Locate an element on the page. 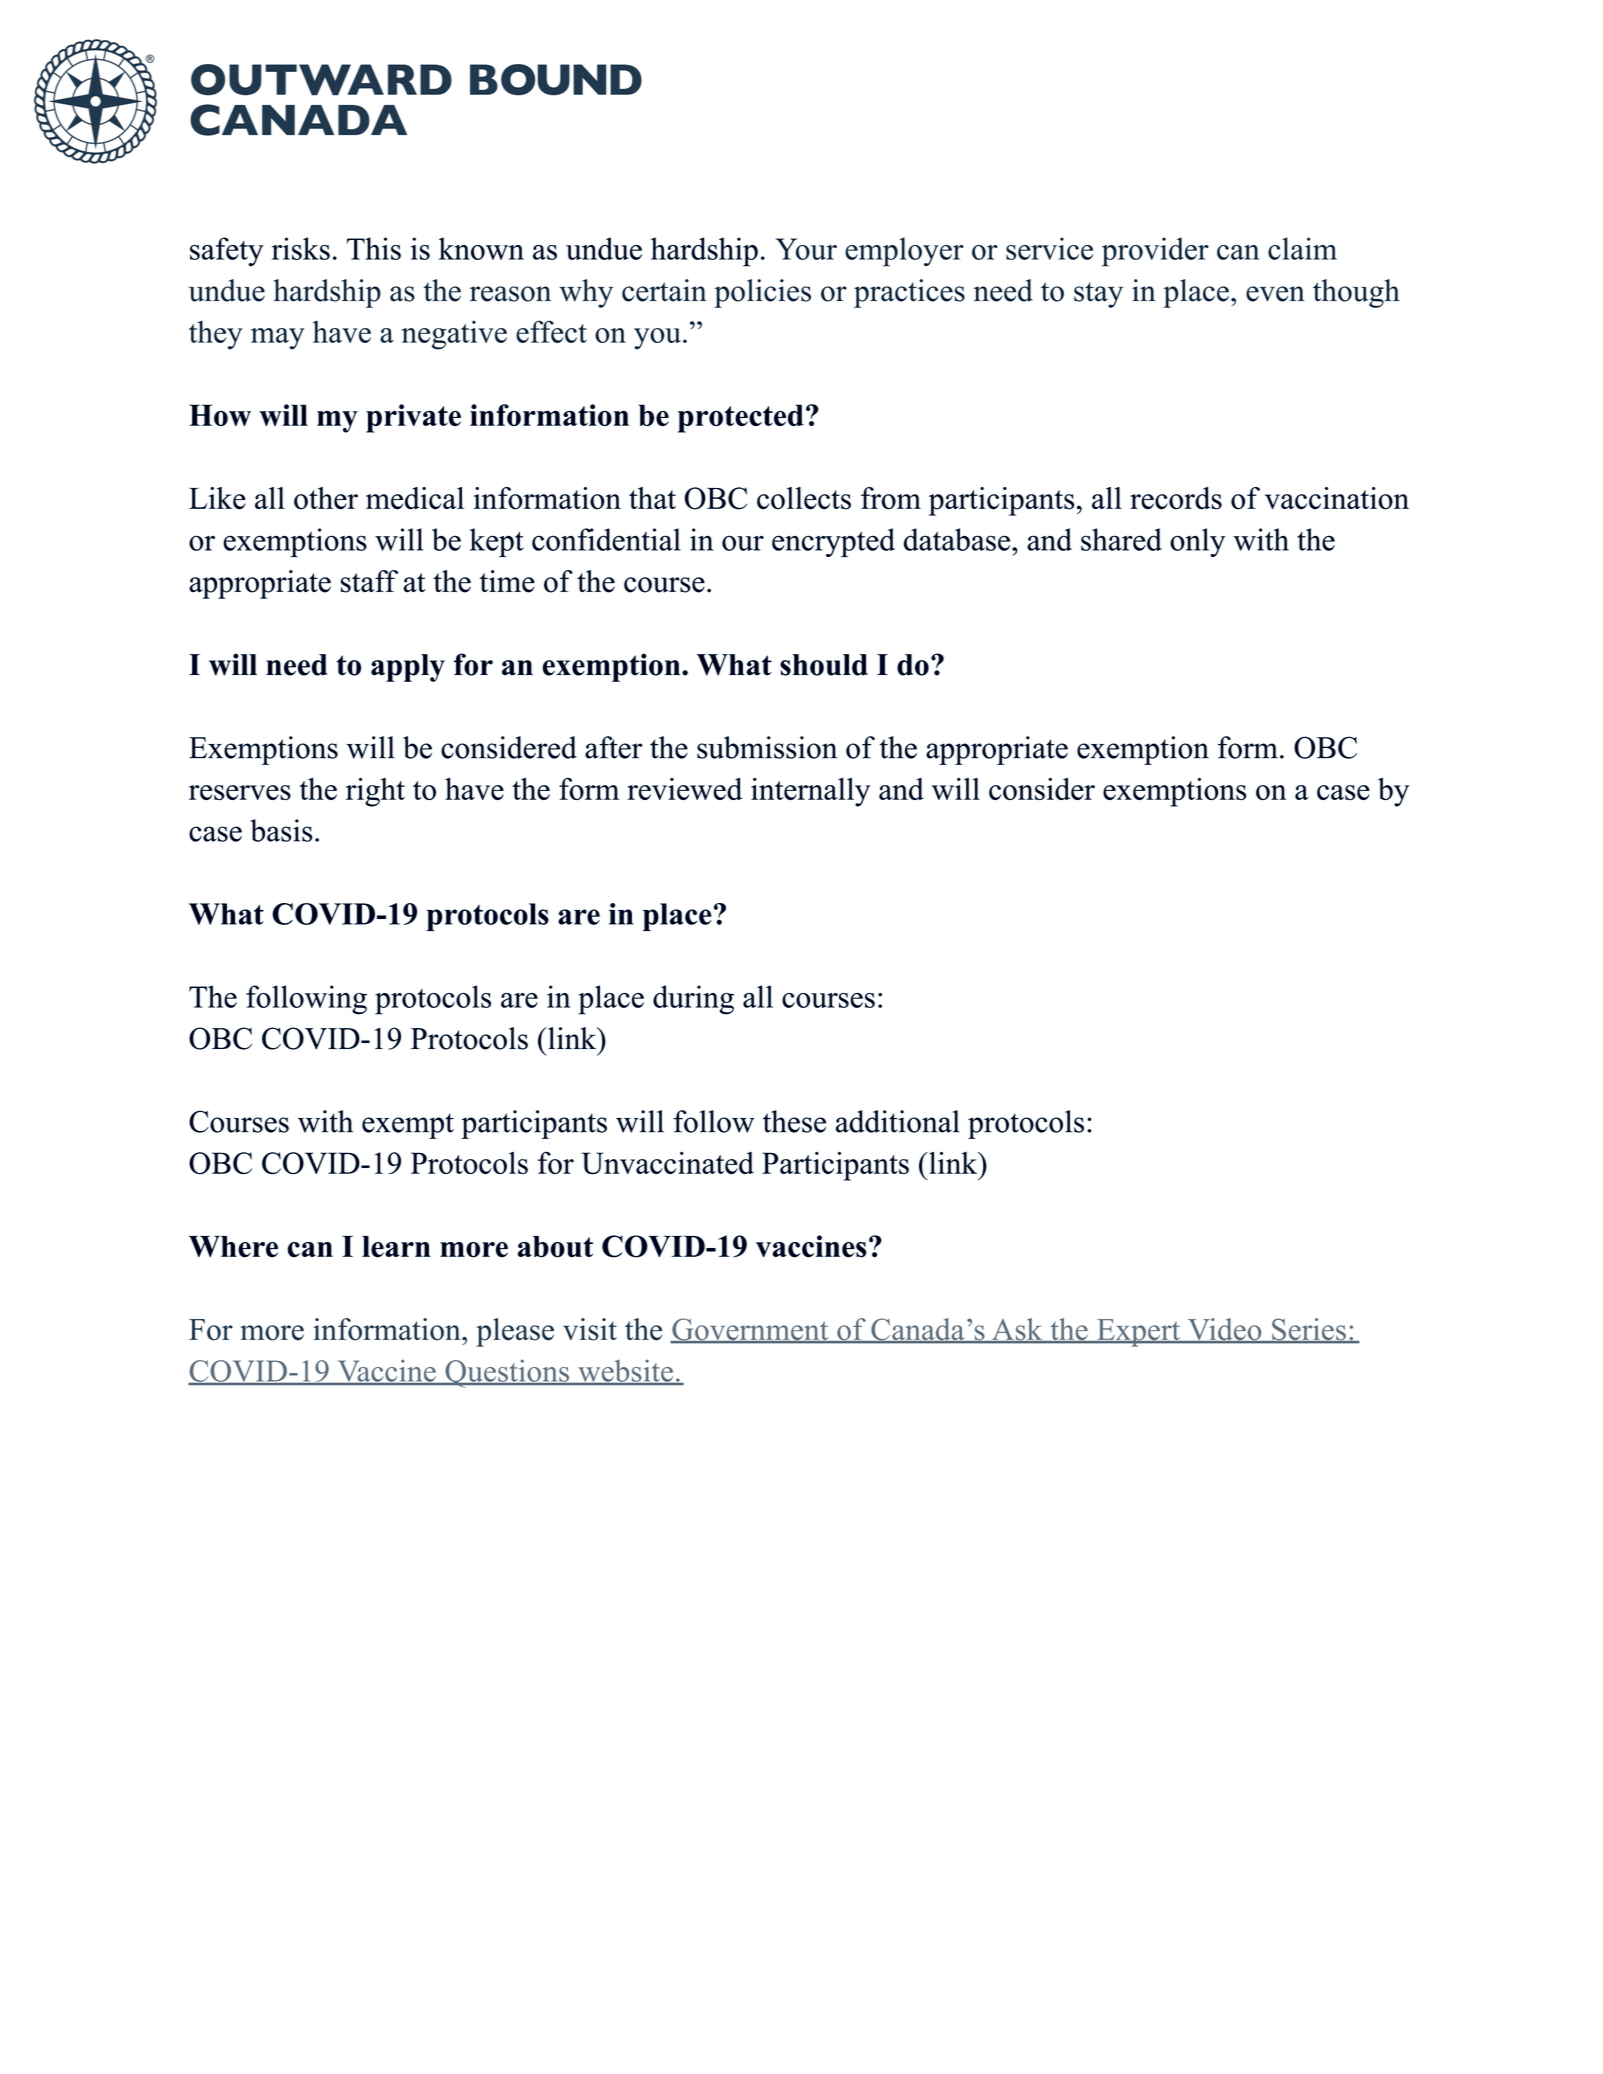  even is located at coordinates (1275, 294).
